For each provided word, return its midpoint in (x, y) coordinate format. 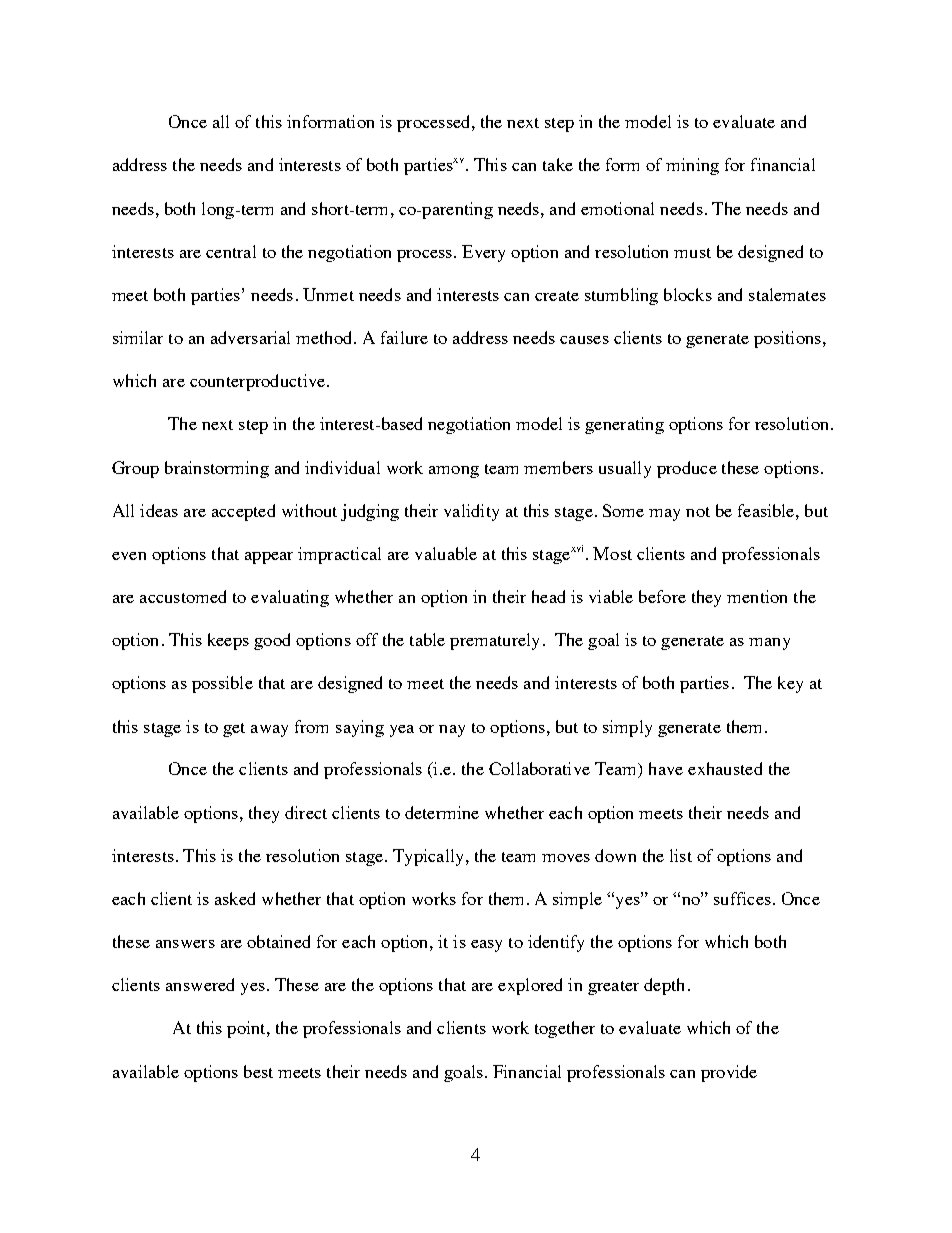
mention (757, 596)
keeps (228, 641)
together (565, 1029)
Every (483, 253)
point (247, 1029)
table (427, 639)
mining (692, 166)
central (231, 251)
